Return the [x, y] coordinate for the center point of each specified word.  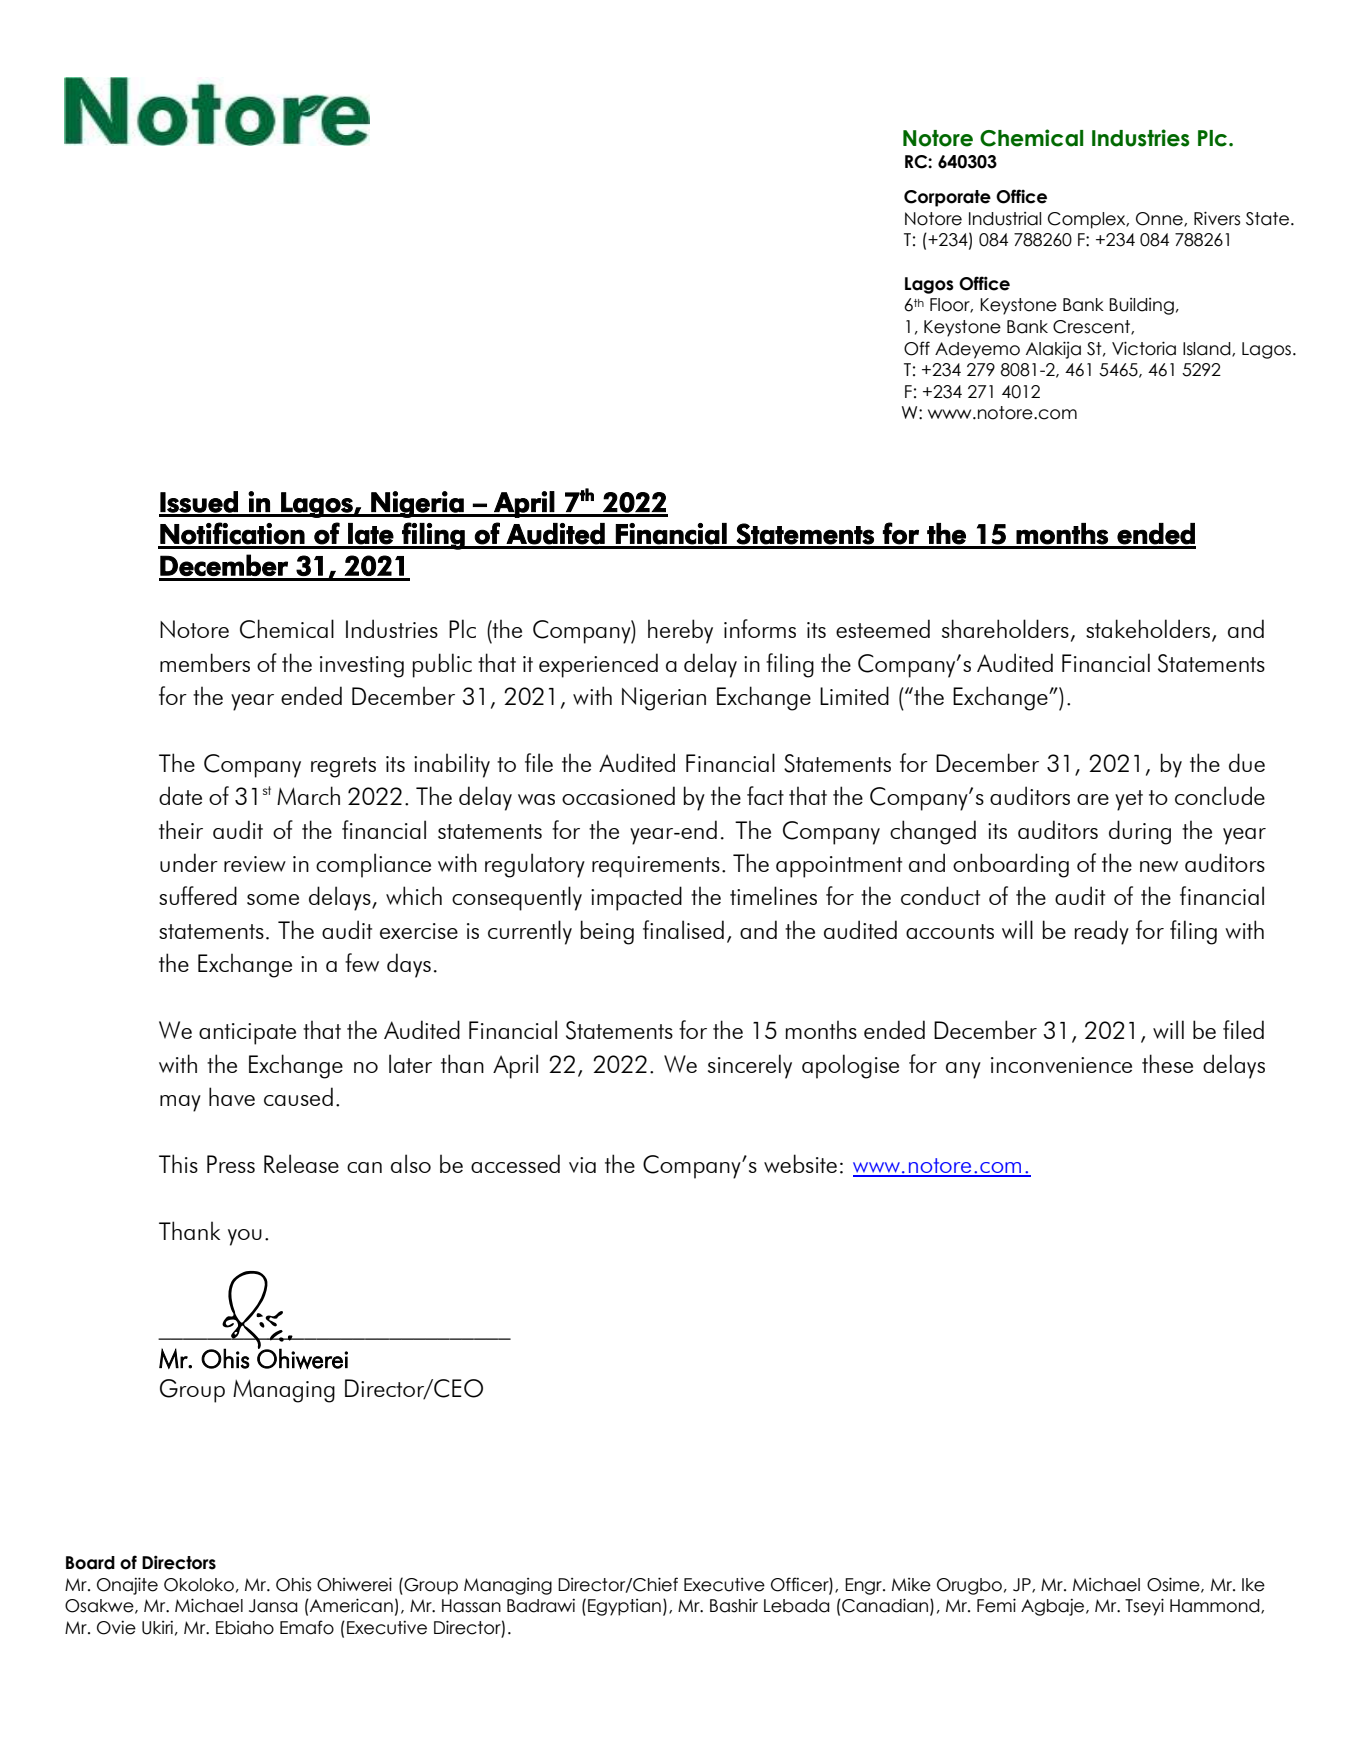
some [273, 899]
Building [1141, 306]
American [350, 1605]
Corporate [947, 198]
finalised [683, 929]
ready [1102, 932]
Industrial [1005, 219]
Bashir [734, 1605]
